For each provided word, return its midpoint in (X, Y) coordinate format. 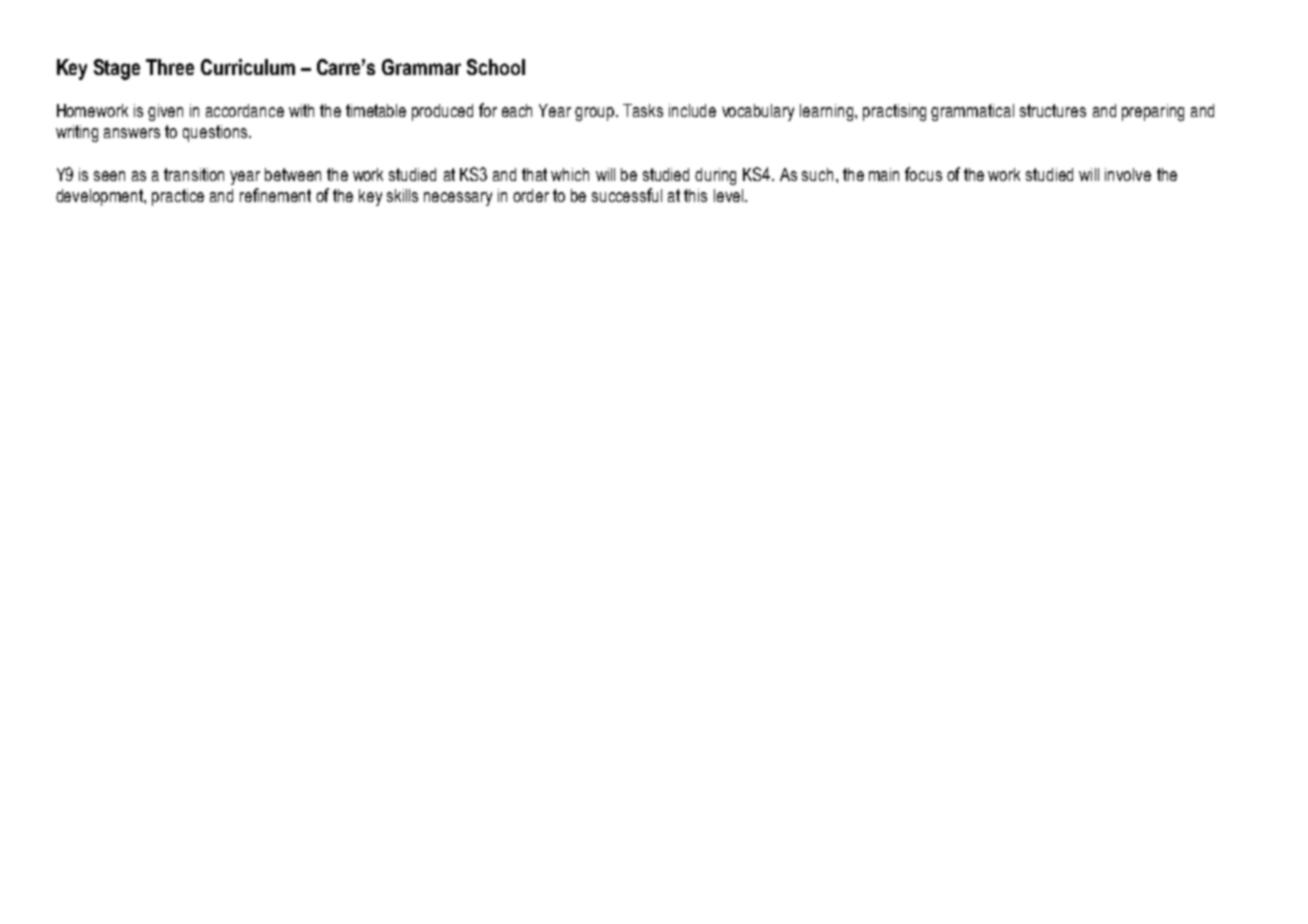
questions (216, 133)
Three (170, 67)
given (165, 112)
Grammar (421, 67)
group (596, 114)
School (496, 67)
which (570, 174)
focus (923, 174)
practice (178, 197)
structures (1053, 110)
